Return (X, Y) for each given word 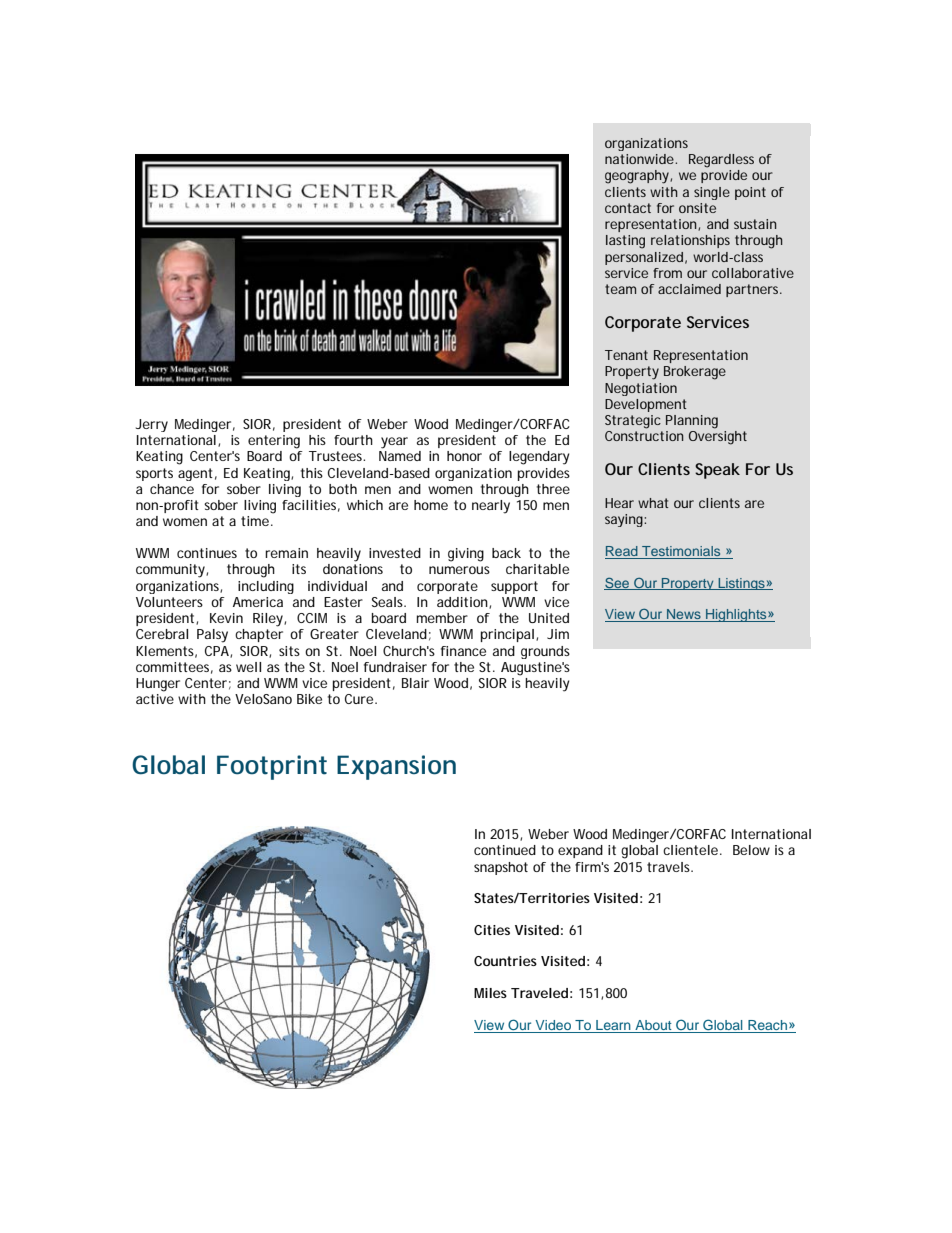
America (258, 602)
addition (463, 603)
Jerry (152, 425)
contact (628, 208)
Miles (490, 993)
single (712, 193)
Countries (505, 961)
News (684, 615)
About (653, 1026)
